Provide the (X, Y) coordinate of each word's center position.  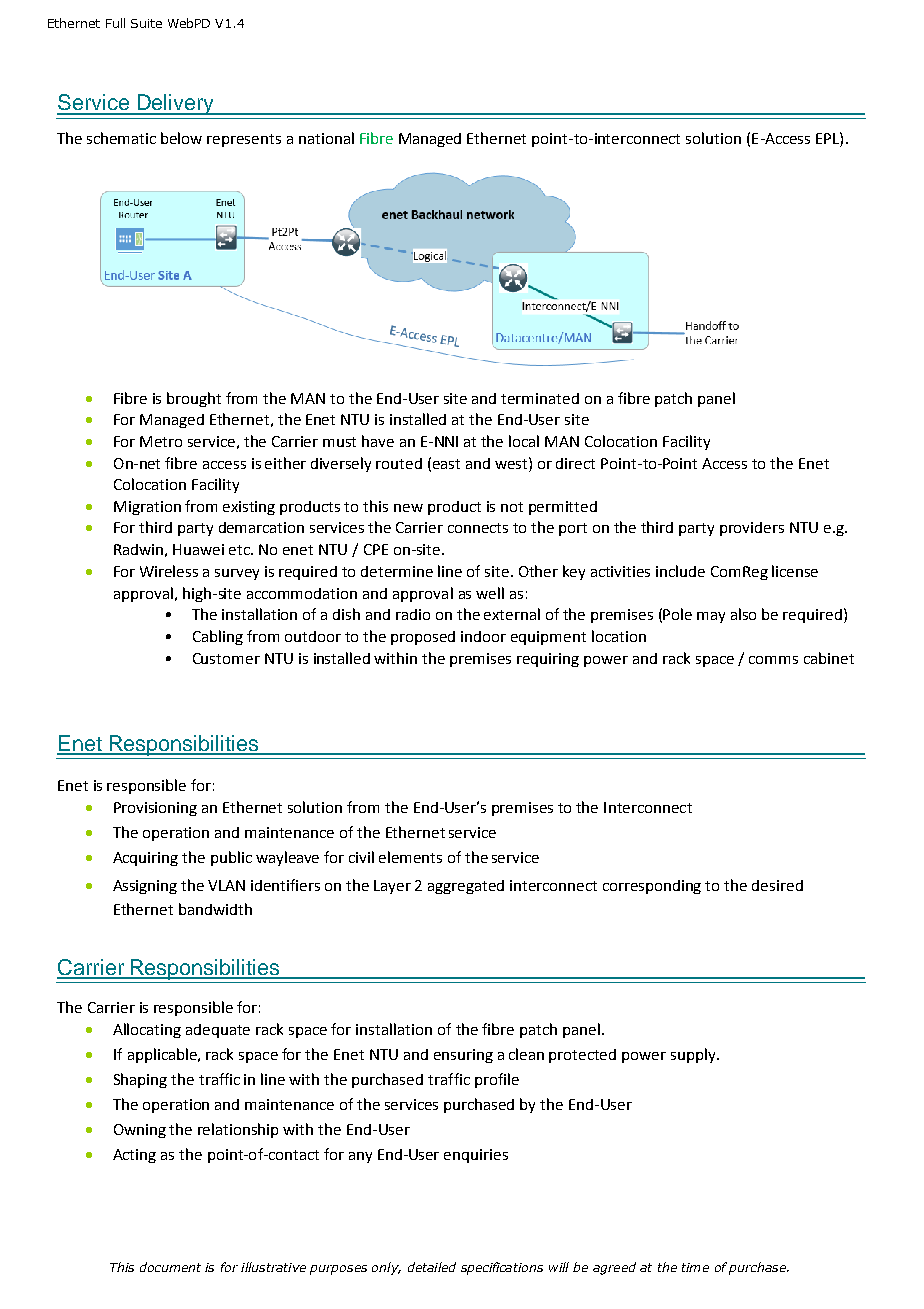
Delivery (175, 104)
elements (410, 857)
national (326, 138)
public (231, 858)
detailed (432, 1267)
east (446, 464)
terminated (540, 398)
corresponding (652, 887)
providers (752, 529)
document (170, 1267)
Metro (161, 441)
